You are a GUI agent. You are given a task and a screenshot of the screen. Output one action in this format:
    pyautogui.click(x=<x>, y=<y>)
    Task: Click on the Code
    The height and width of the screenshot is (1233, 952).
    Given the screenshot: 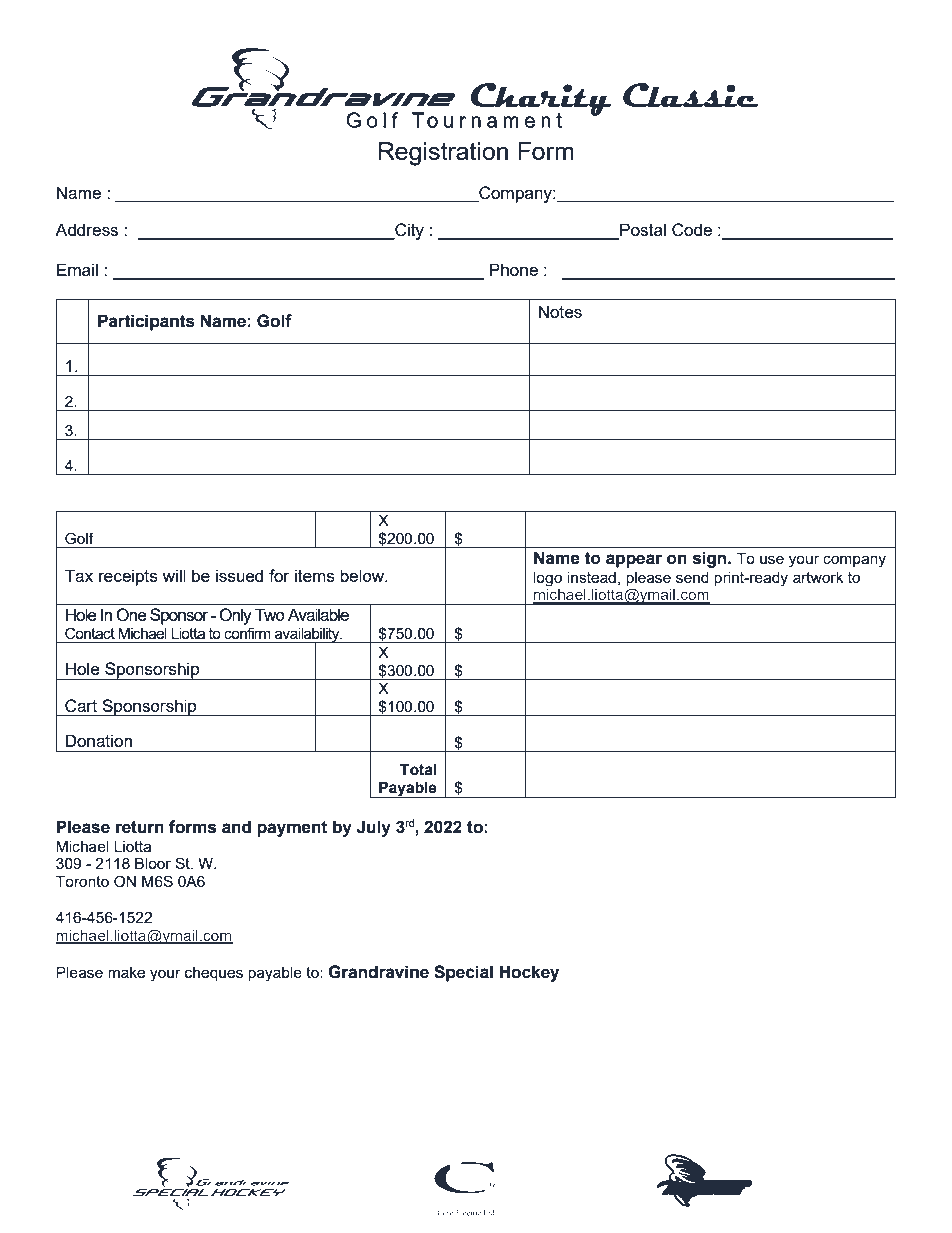 What is the action you would take?
    pyautogui.click(x=692, y=230)
